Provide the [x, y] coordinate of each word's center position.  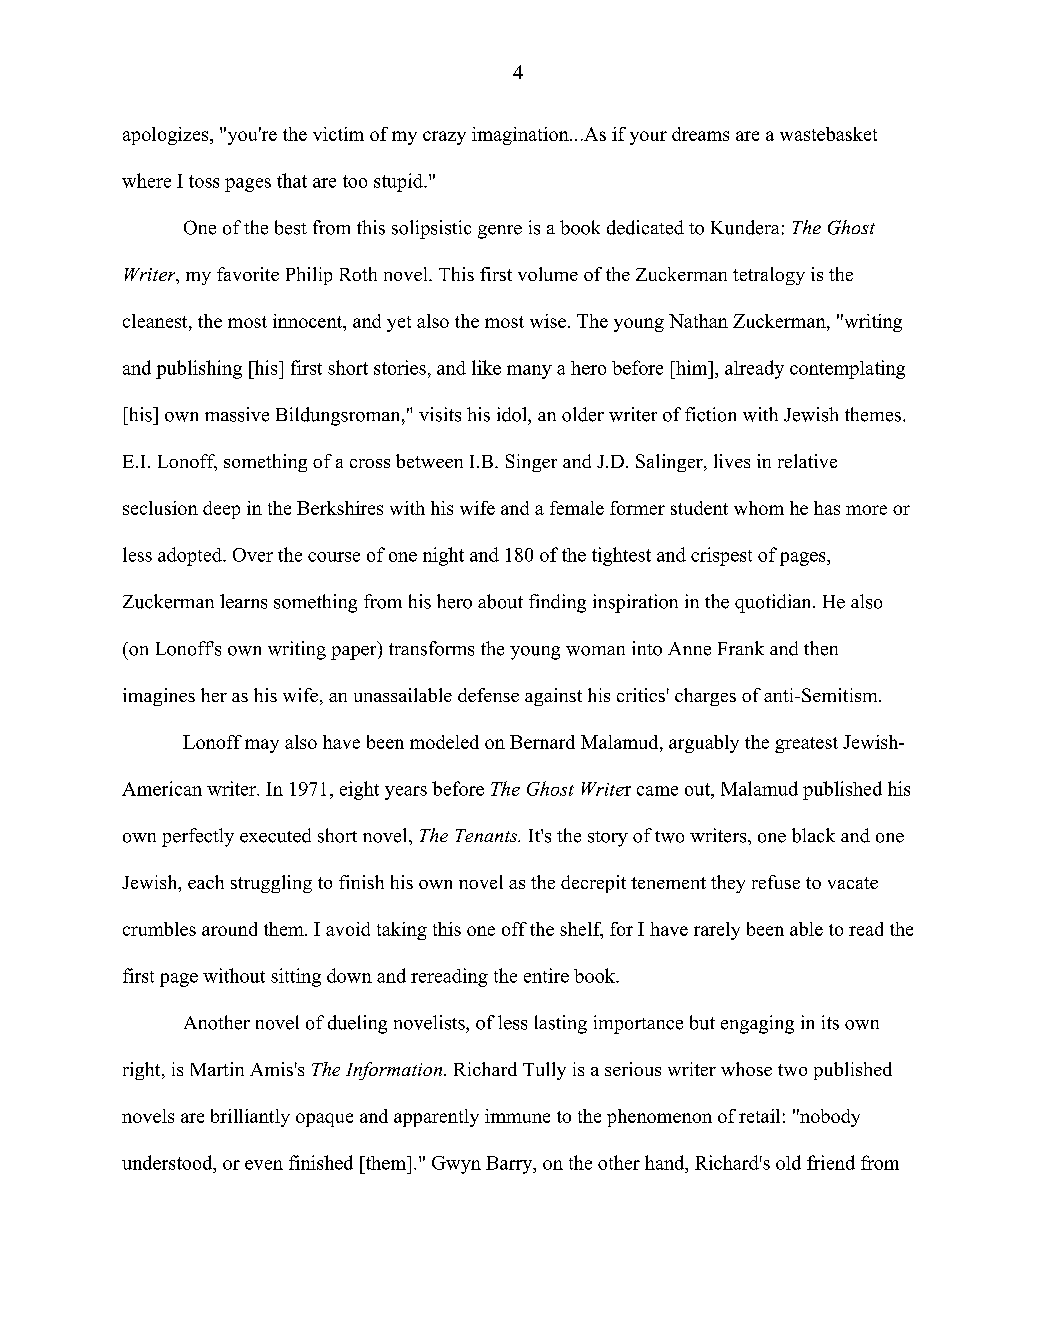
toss [204, 181]
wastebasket [828, 134]
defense [488, 695]
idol [513, 414]
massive [237, 414]
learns [243, 601]
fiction [710, 414]
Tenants [488, 835]
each [206, 882]
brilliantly [250, 1118]
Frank [741, 648]
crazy [444, 138]
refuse [776, 882]
